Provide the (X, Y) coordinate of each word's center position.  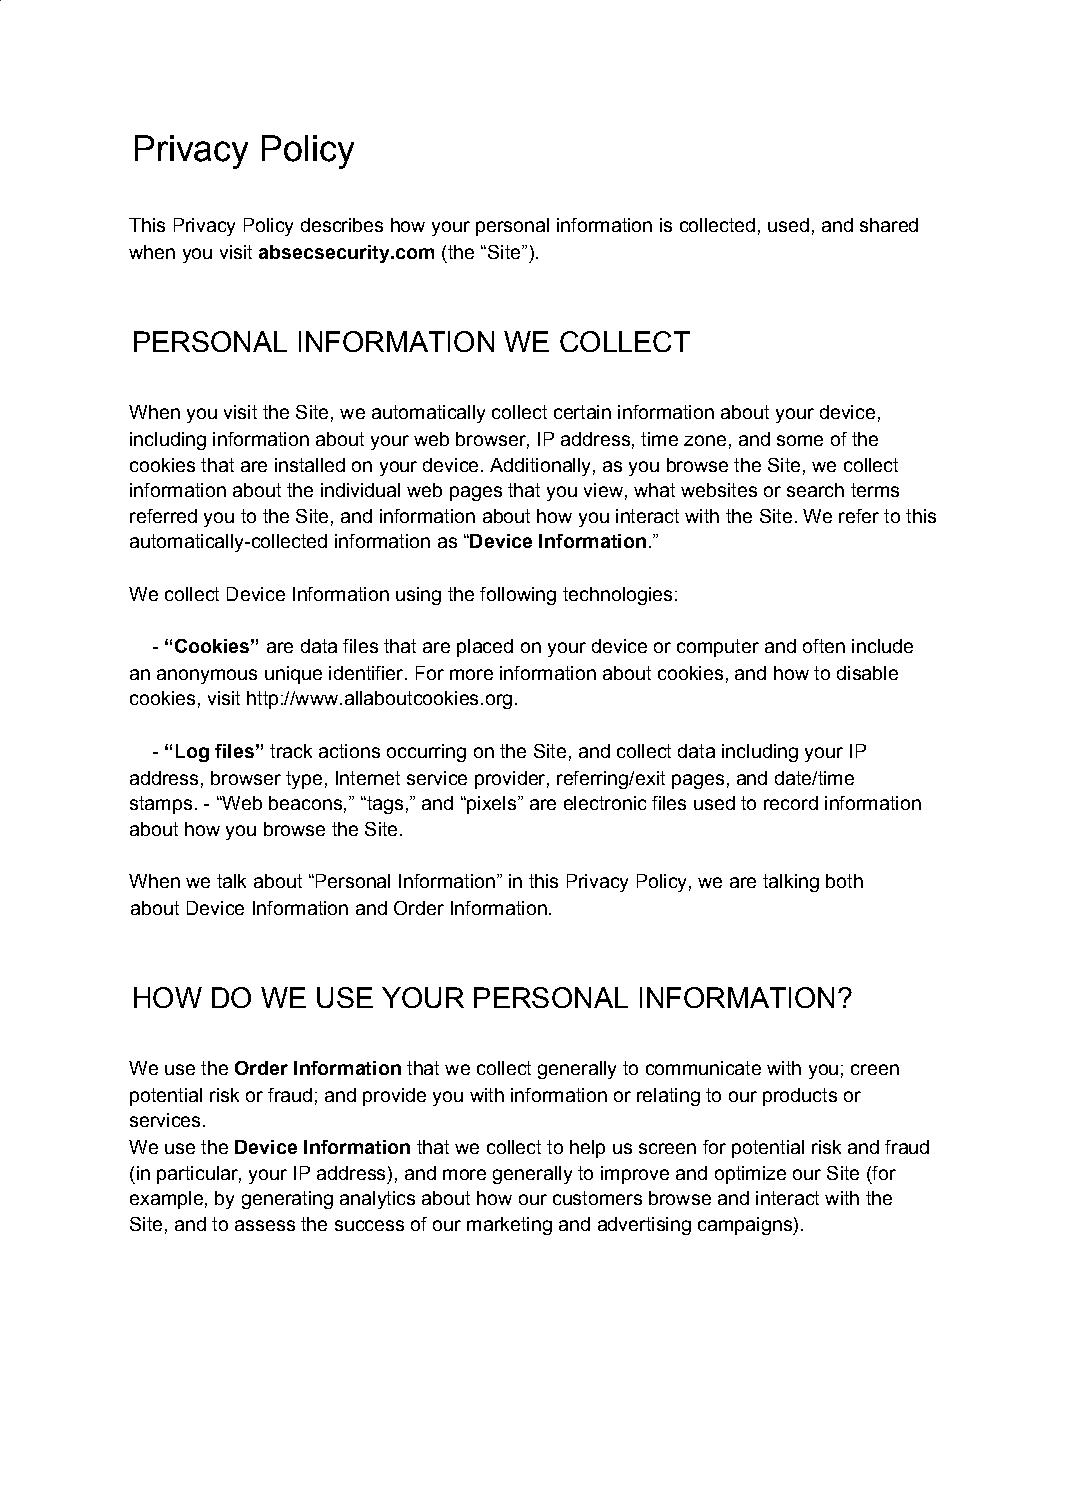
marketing (509, 1226)
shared (889, 225)
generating (287, 1200)
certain (582, 412)
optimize (750, 1175)
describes (342, 225)
